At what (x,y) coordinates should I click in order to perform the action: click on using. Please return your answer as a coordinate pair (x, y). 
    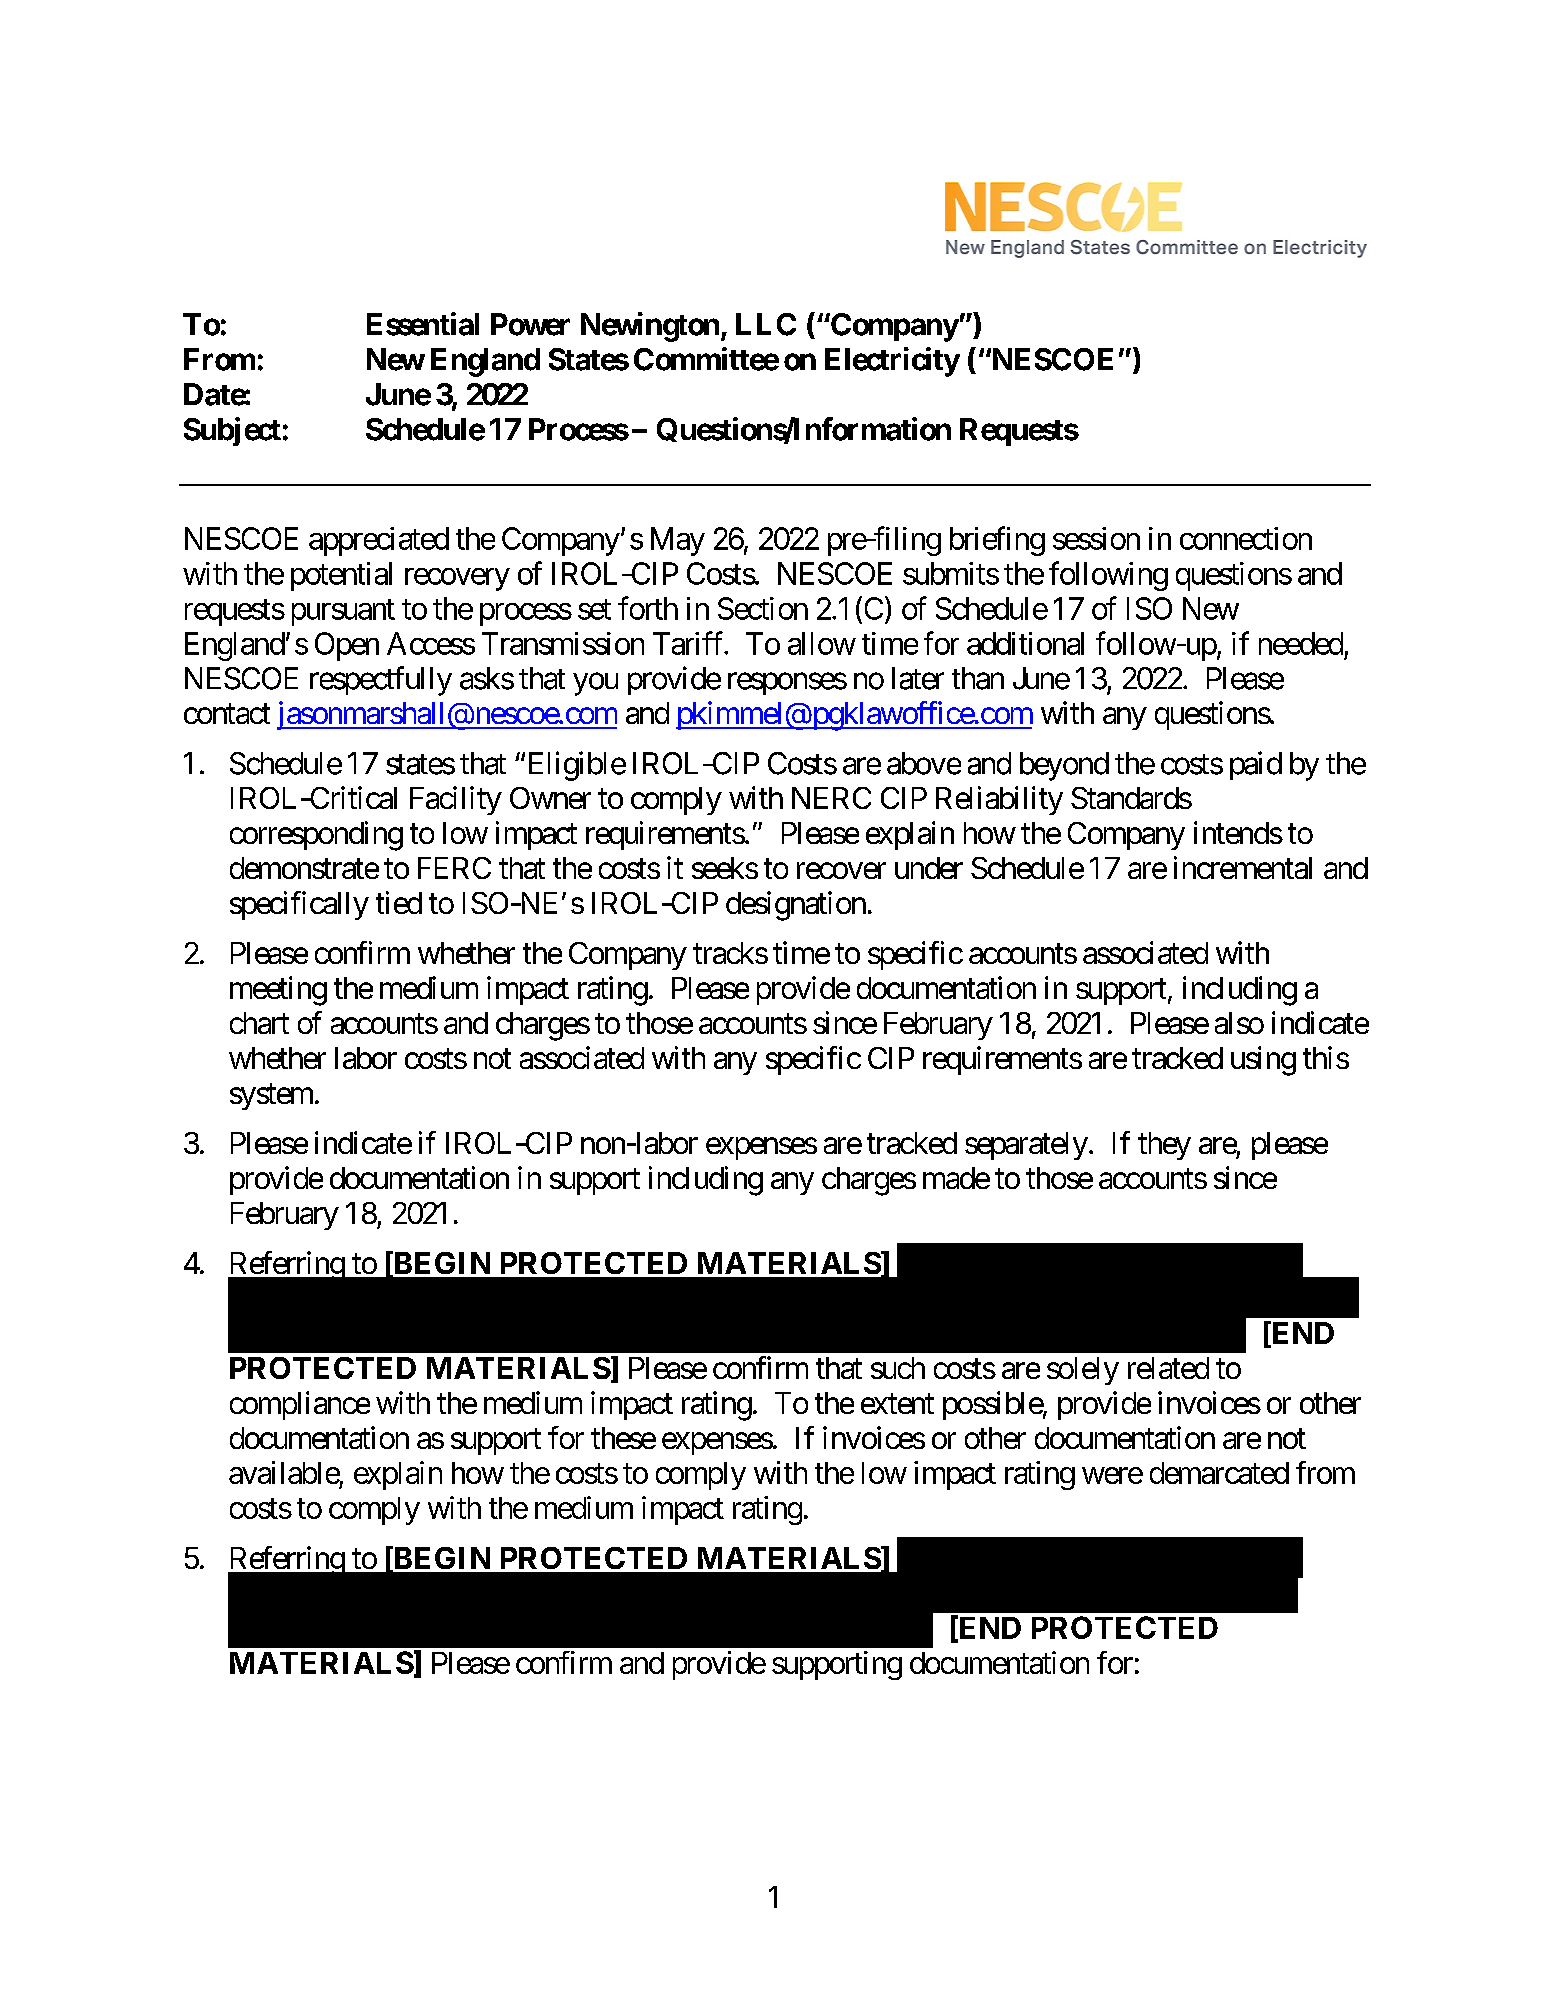
    Looking at the image, I should click on (1263, 1061).
